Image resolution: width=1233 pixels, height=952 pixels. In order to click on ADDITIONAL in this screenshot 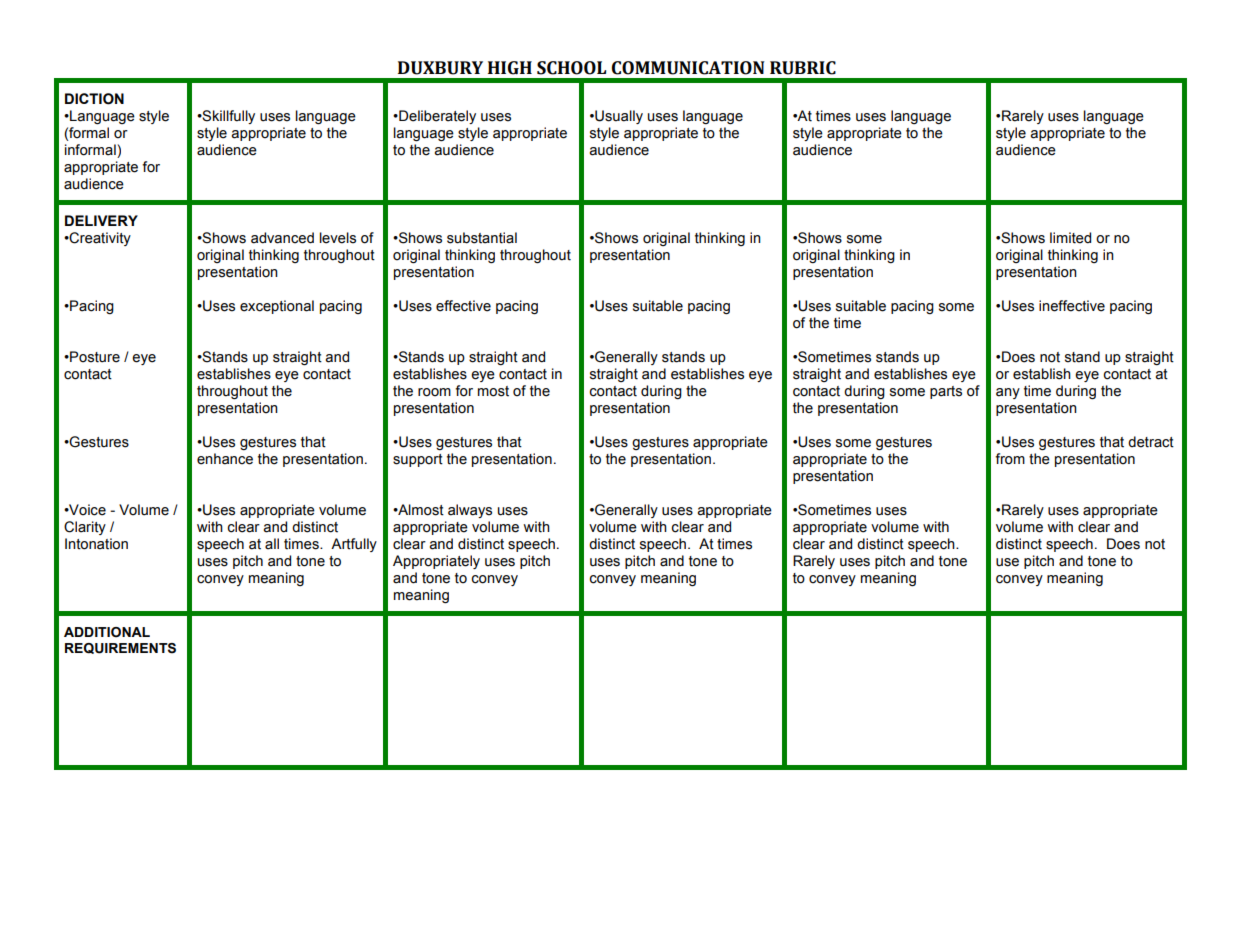, I will do `click(107, 632)`.
